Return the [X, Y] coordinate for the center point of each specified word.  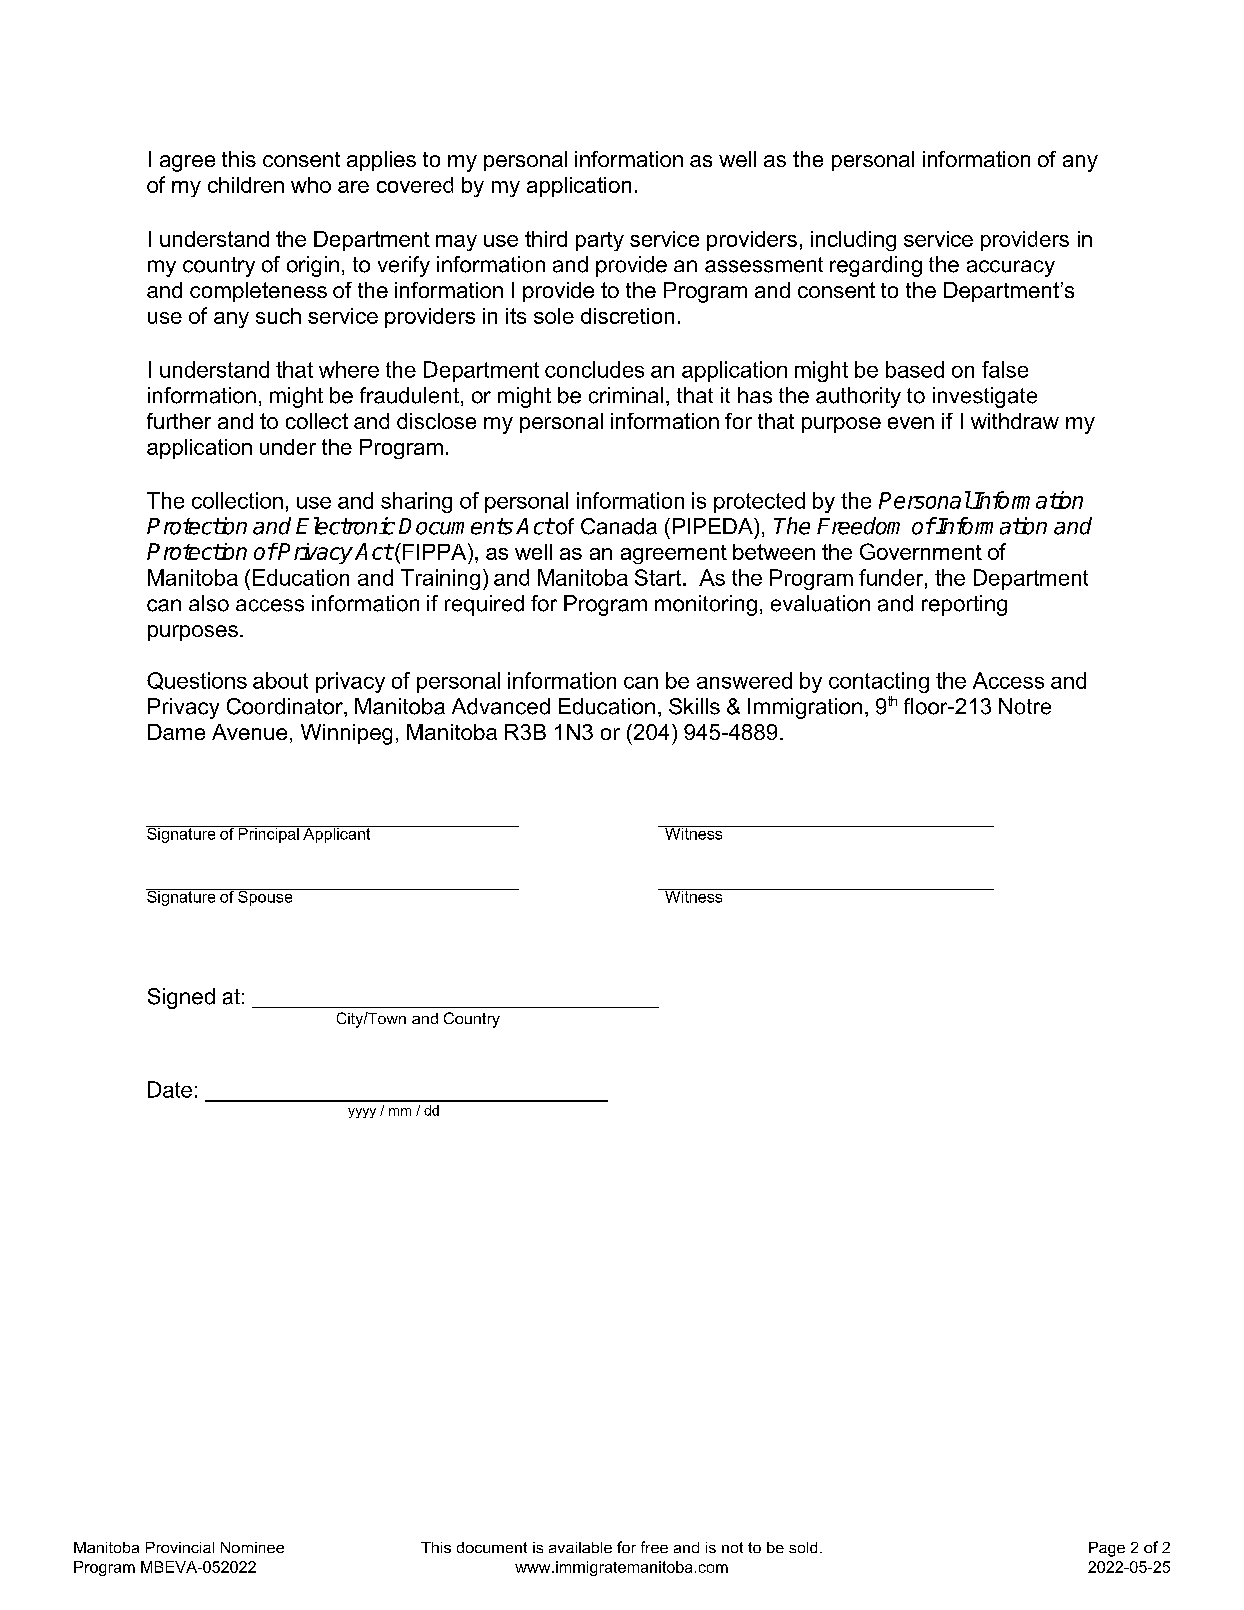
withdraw [1015, 421]
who [311, 185]
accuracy [1011, 268]
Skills [694, 706]
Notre [1025, 706]
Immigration [805, 708]
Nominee [252, 1547]
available [580, 1547]
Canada [619, 526]
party [600, 241]
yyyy [362, 1113]
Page [1107, 1549]
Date [170, 1089]
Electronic [345, 526]
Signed [181, 998]
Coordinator [286, 706]
